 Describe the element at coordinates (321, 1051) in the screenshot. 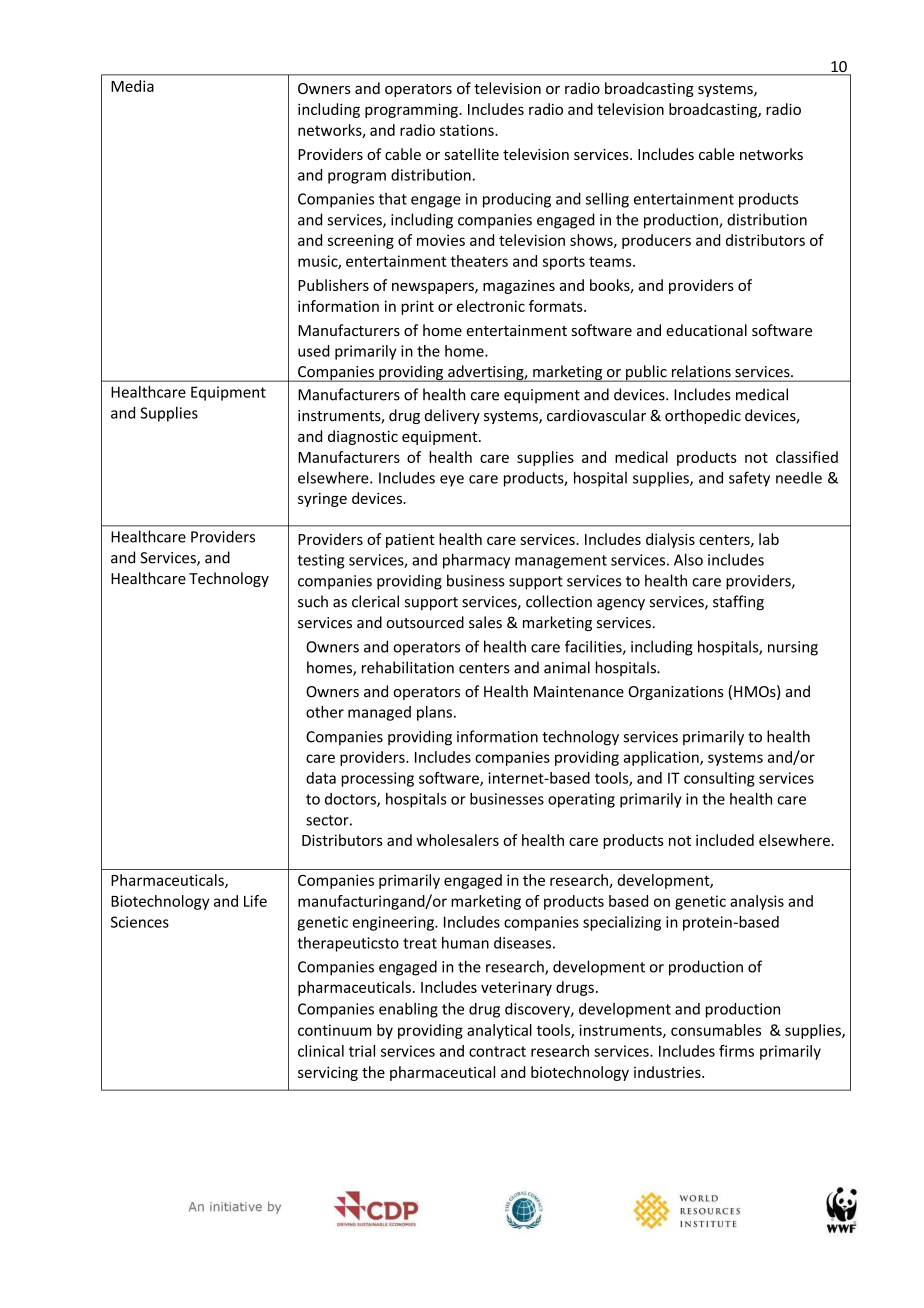

I see `clinical` at that location.
